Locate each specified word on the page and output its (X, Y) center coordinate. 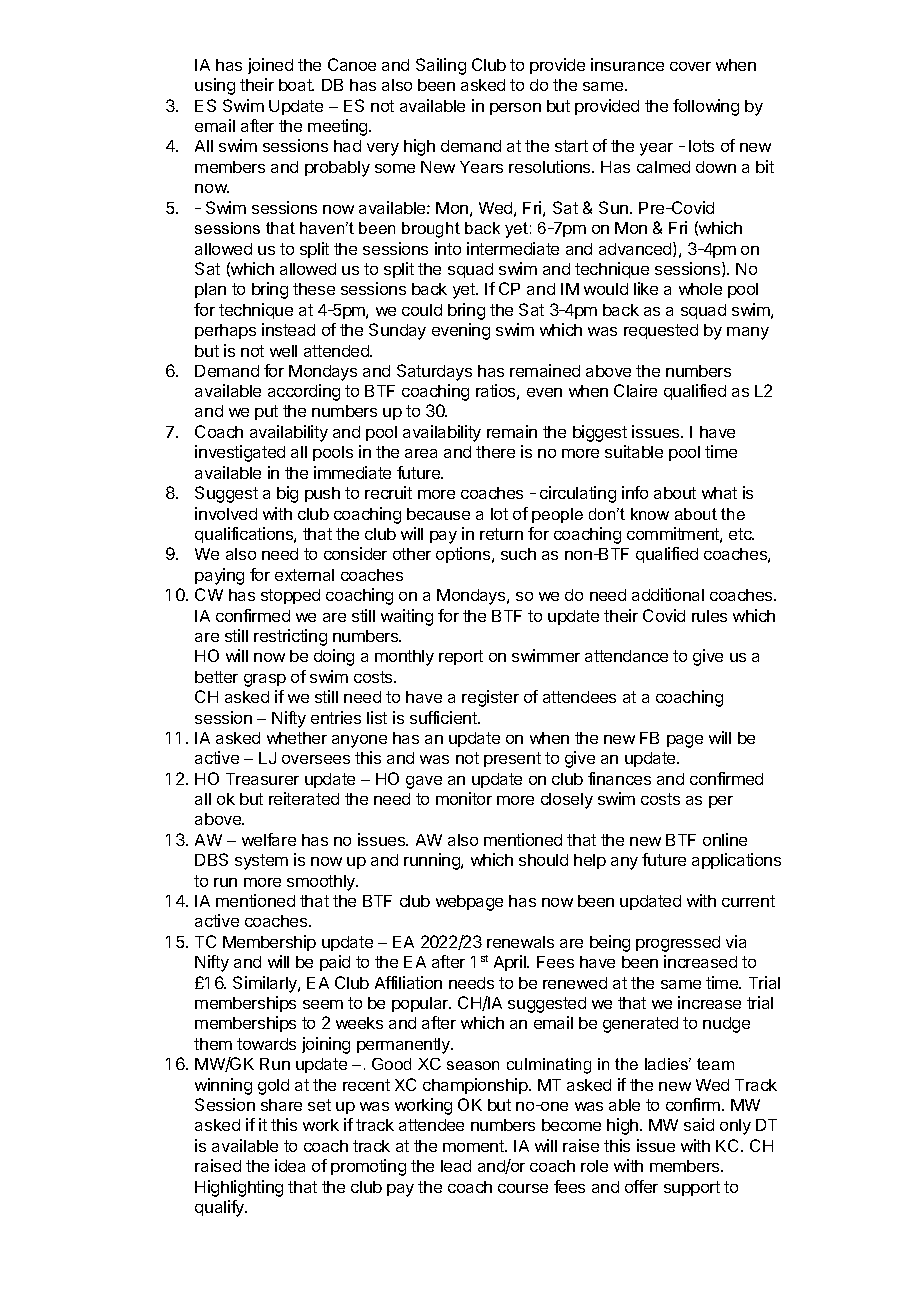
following (706, 107)
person (515, 109)
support (692, 1188)
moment (474, 1146)
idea (290, 1165)
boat (296, 85)
